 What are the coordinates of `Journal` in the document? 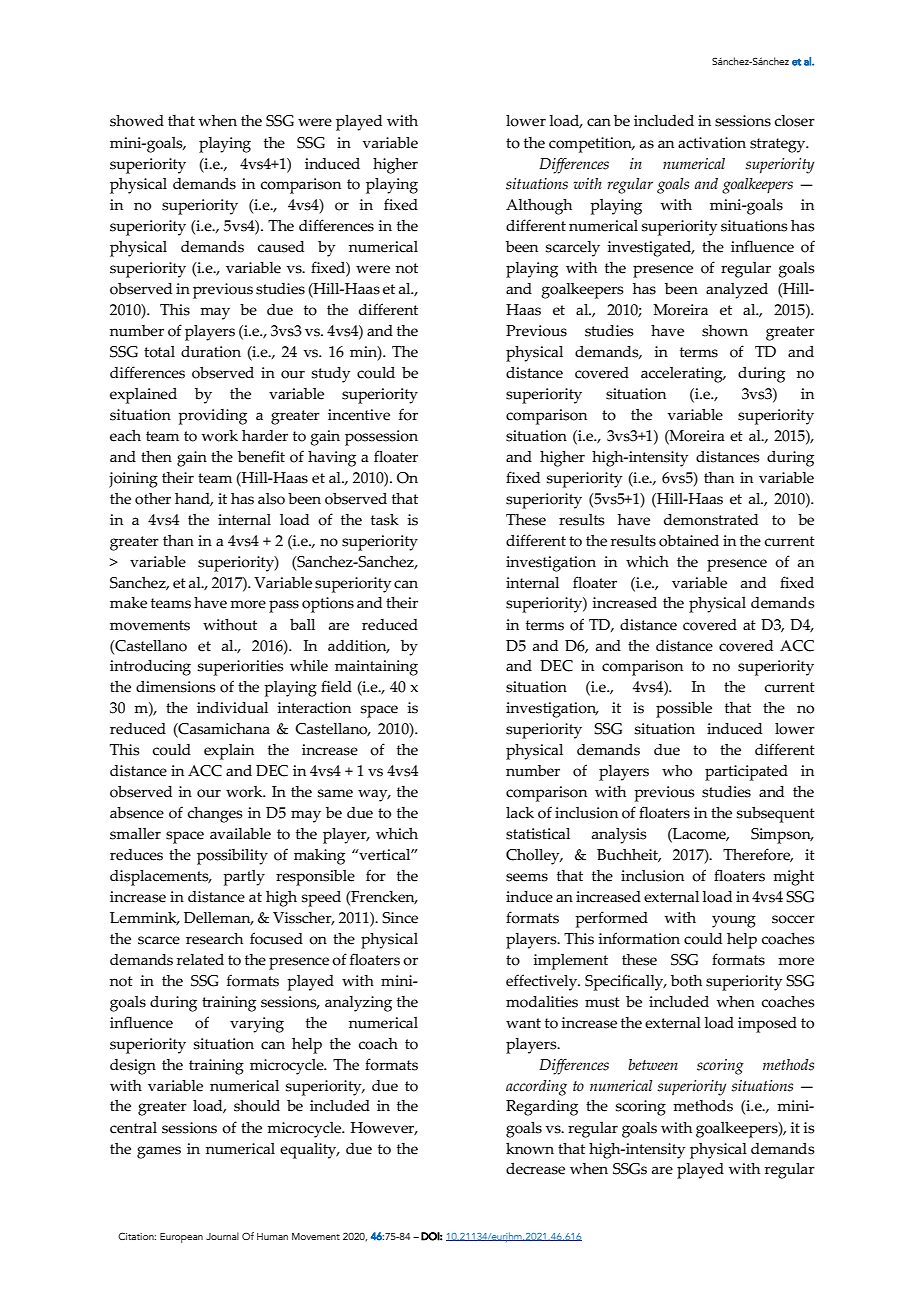 It's located at (222, 1236).
